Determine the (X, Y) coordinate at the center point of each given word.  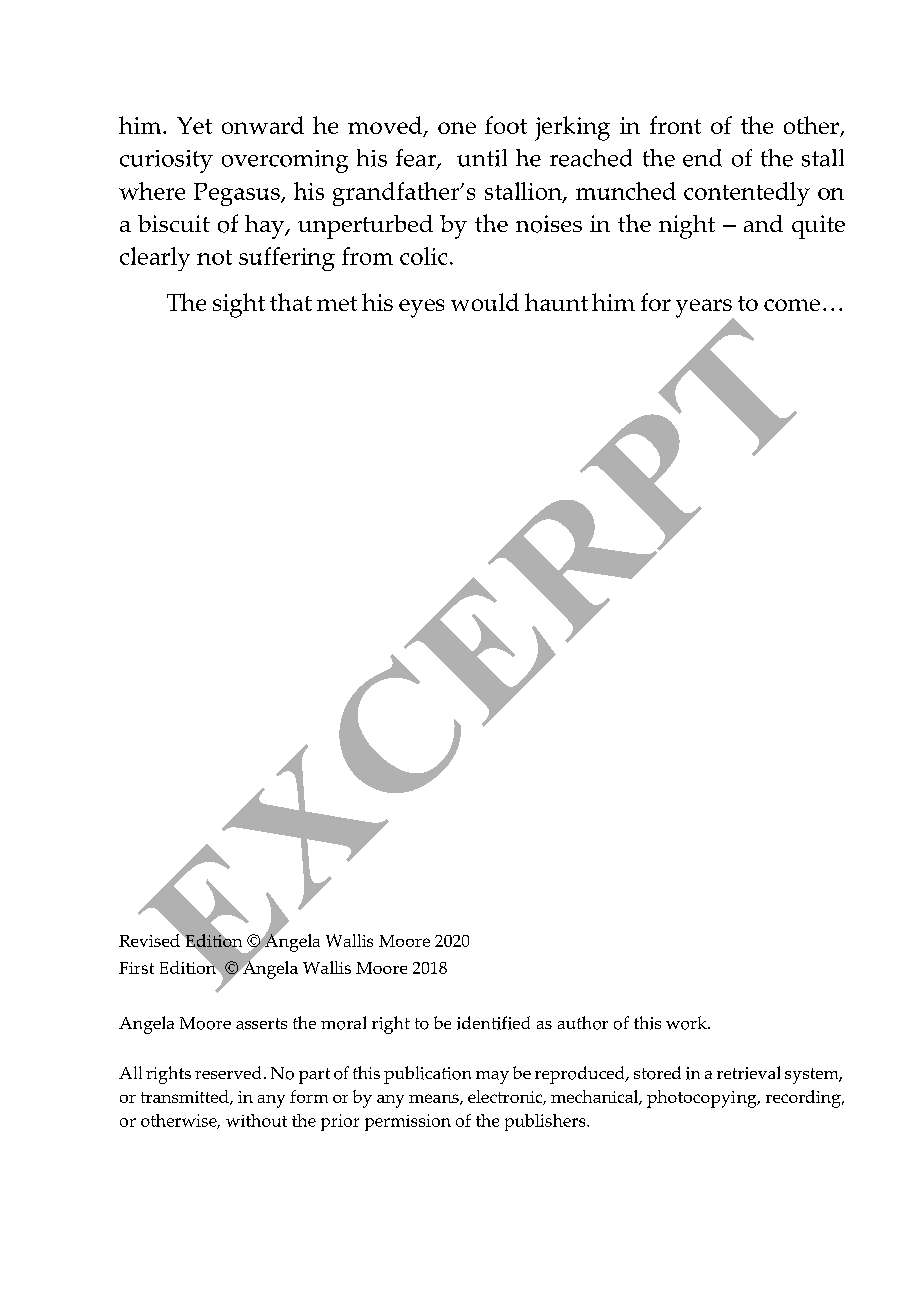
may (492, 1077)
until (482, 158)
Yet (194, 125)
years (705, 309)
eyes (421, 308)
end (702, 158)
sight (239, 305)
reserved (228, 1072)
